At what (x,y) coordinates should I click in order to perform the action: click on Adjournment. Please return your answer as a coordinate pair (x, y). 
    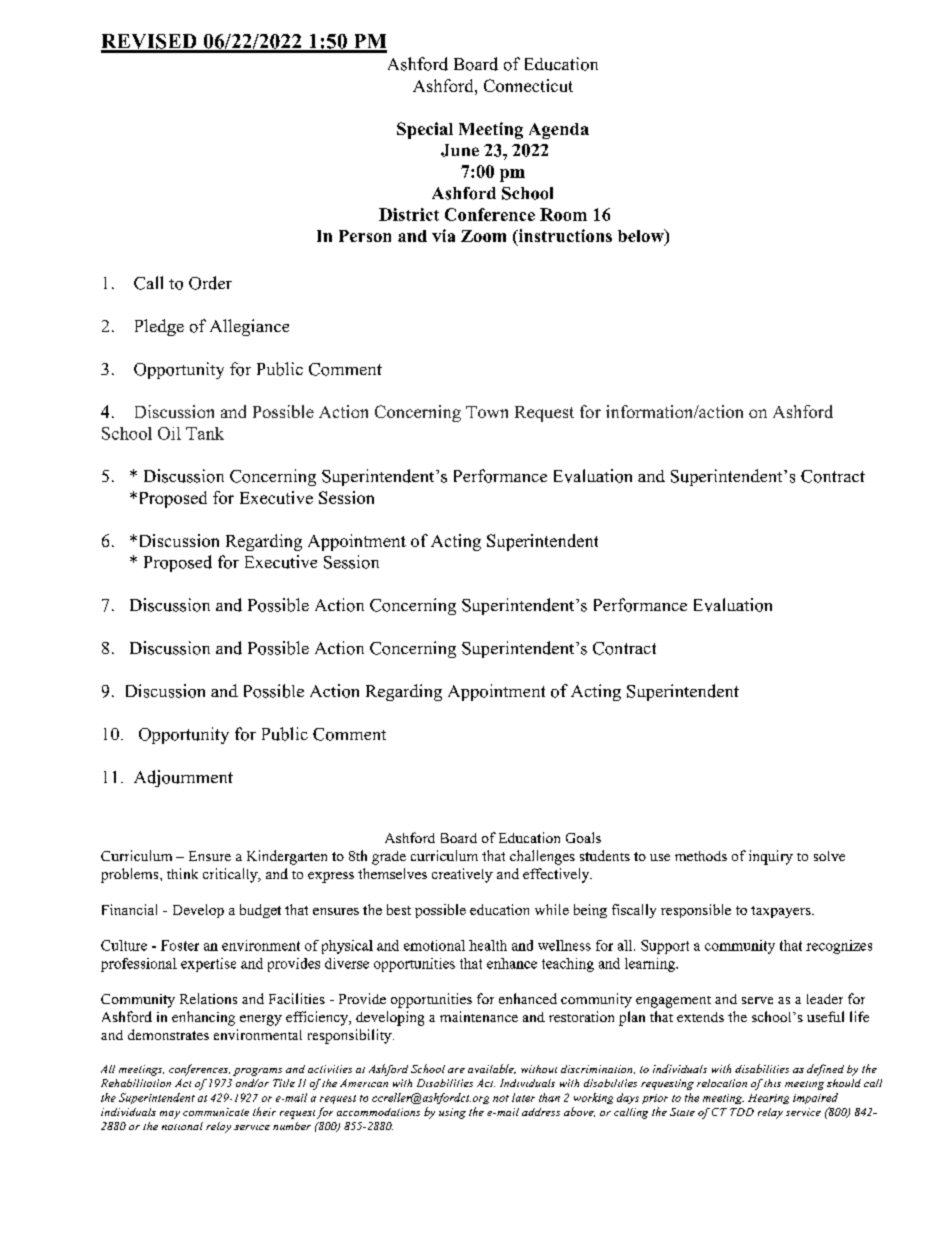
    Looking at the image, I should click on (183, 778).
